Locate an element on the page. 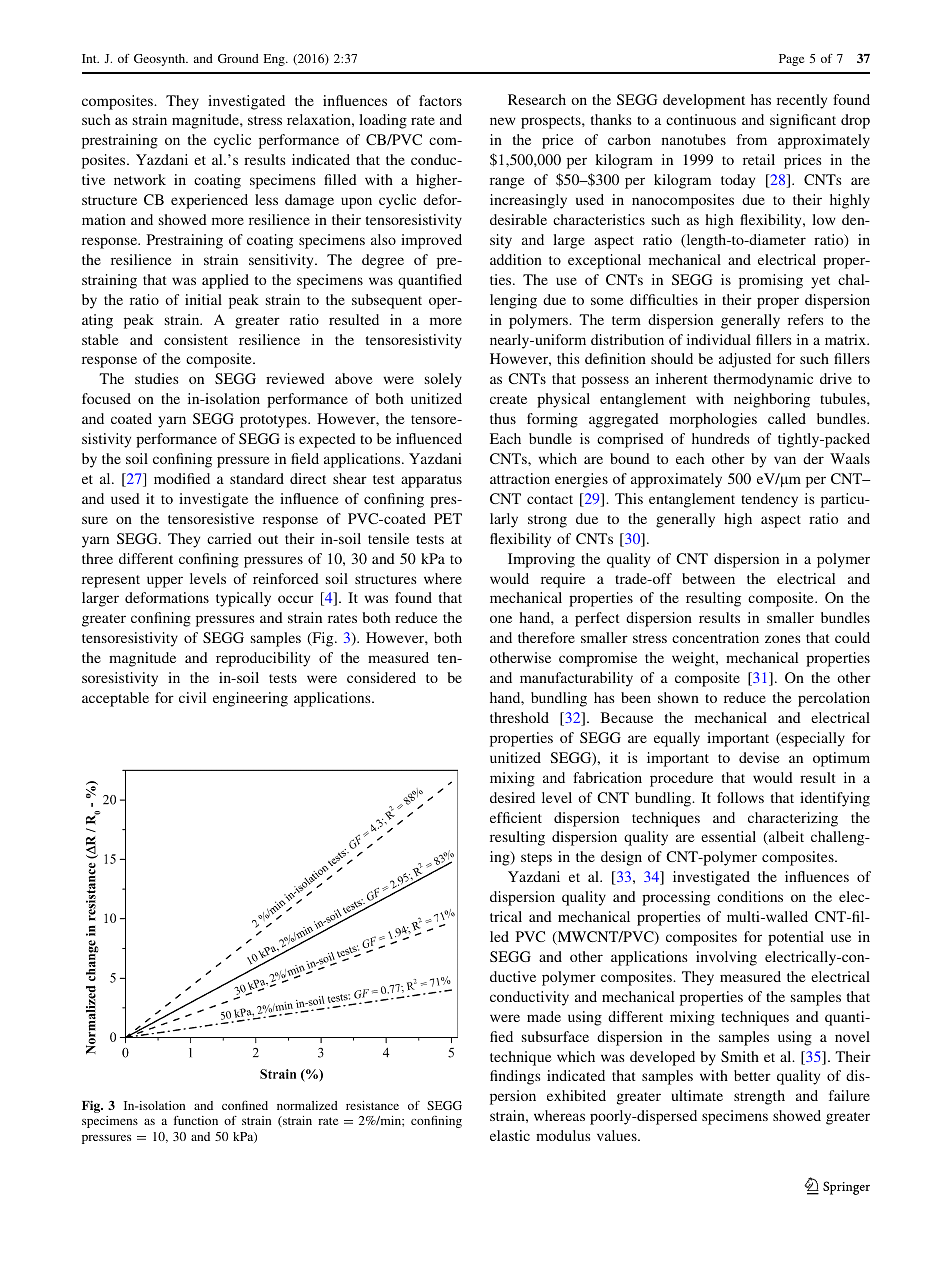 This page has width=952, height=1265. solely is located at coordinates (443, 380).
